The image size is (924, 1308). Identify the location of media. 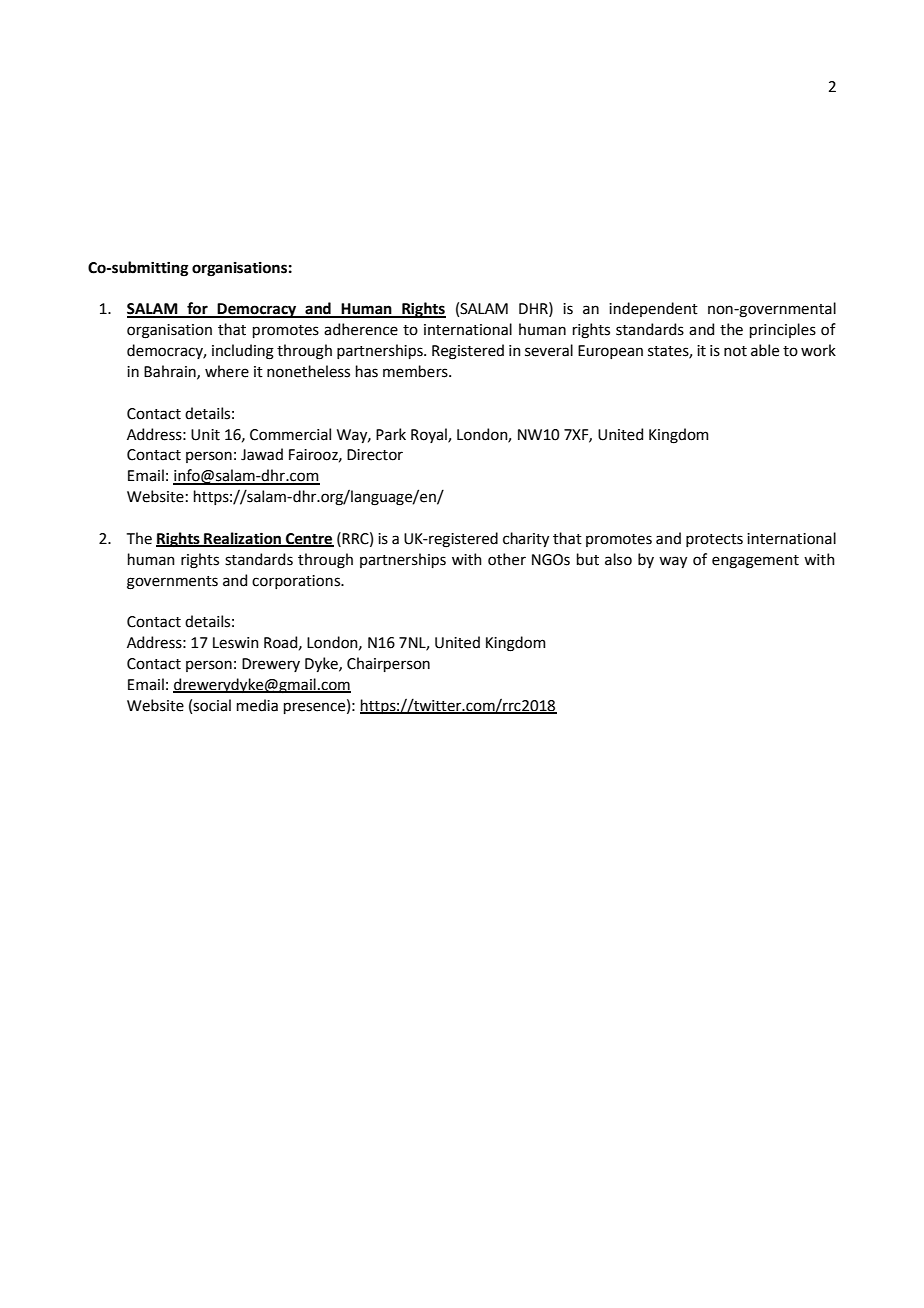
(257, 705).
